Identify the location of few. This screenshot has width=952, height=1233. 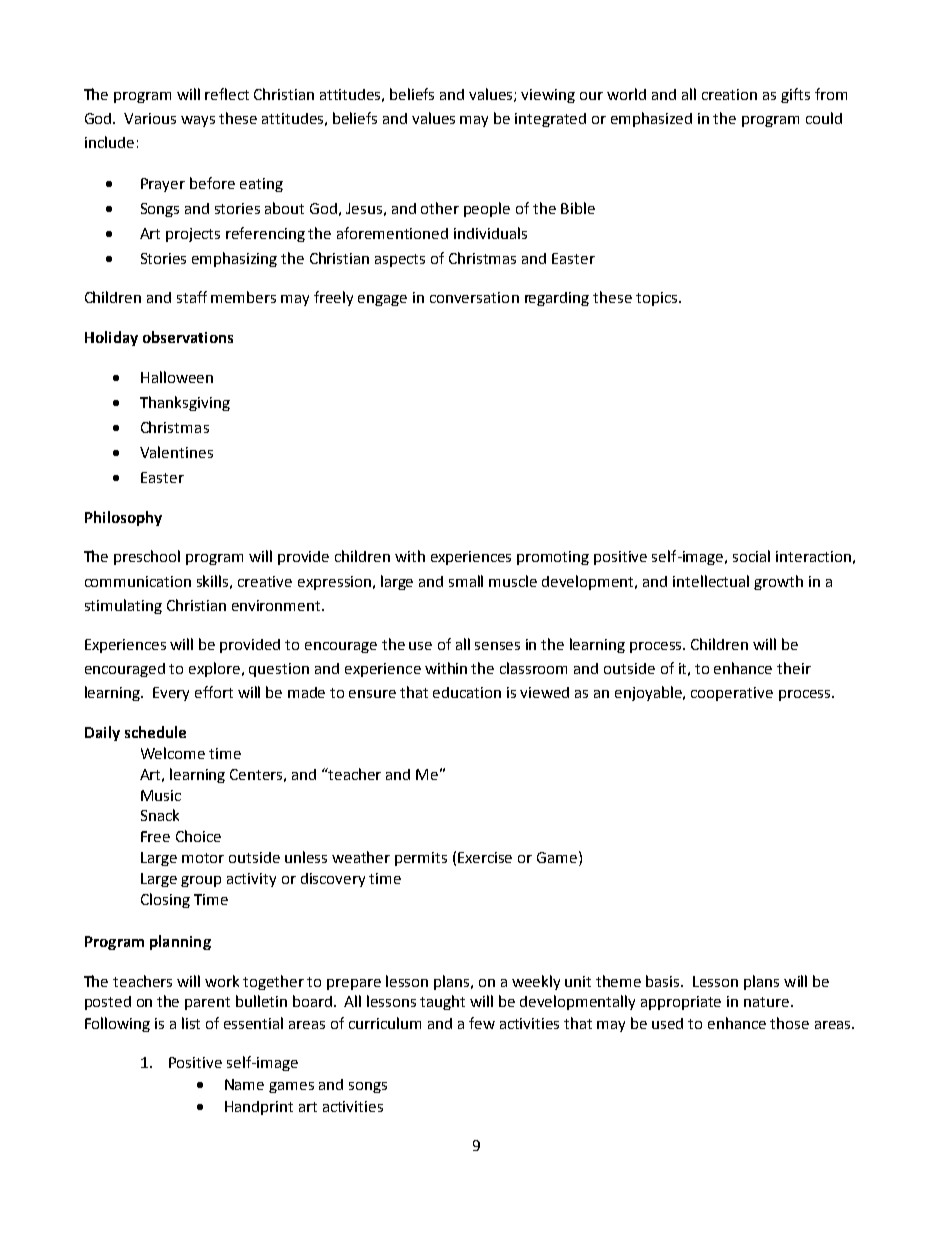
(482, 1023).
